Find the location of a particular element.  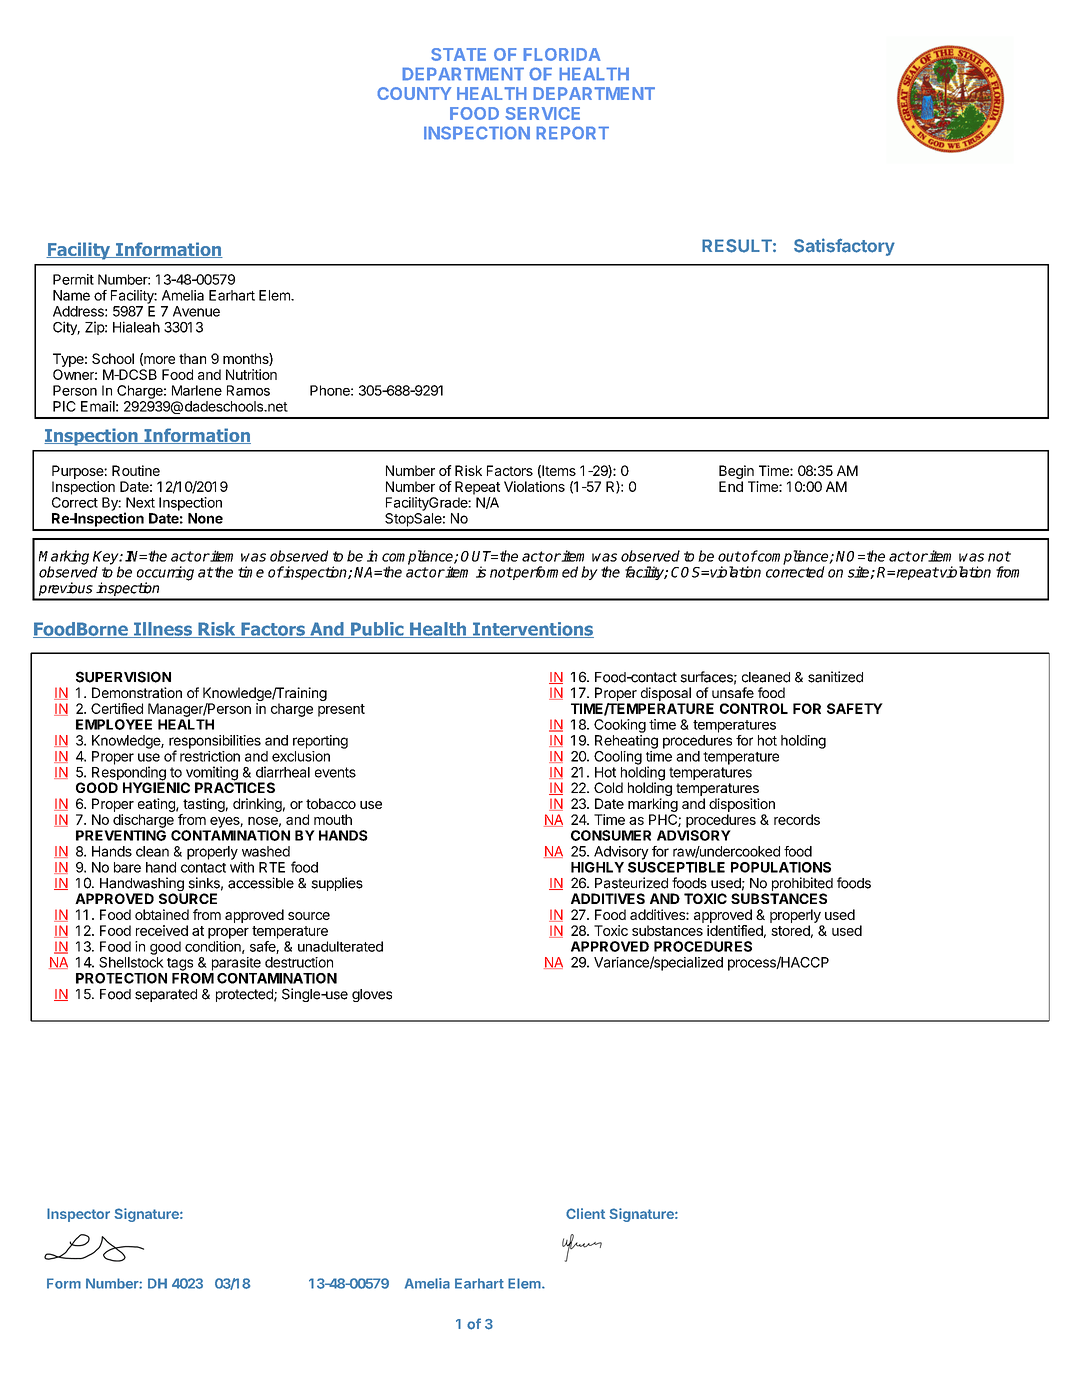

obtained is located at coordinates (162, 914).
